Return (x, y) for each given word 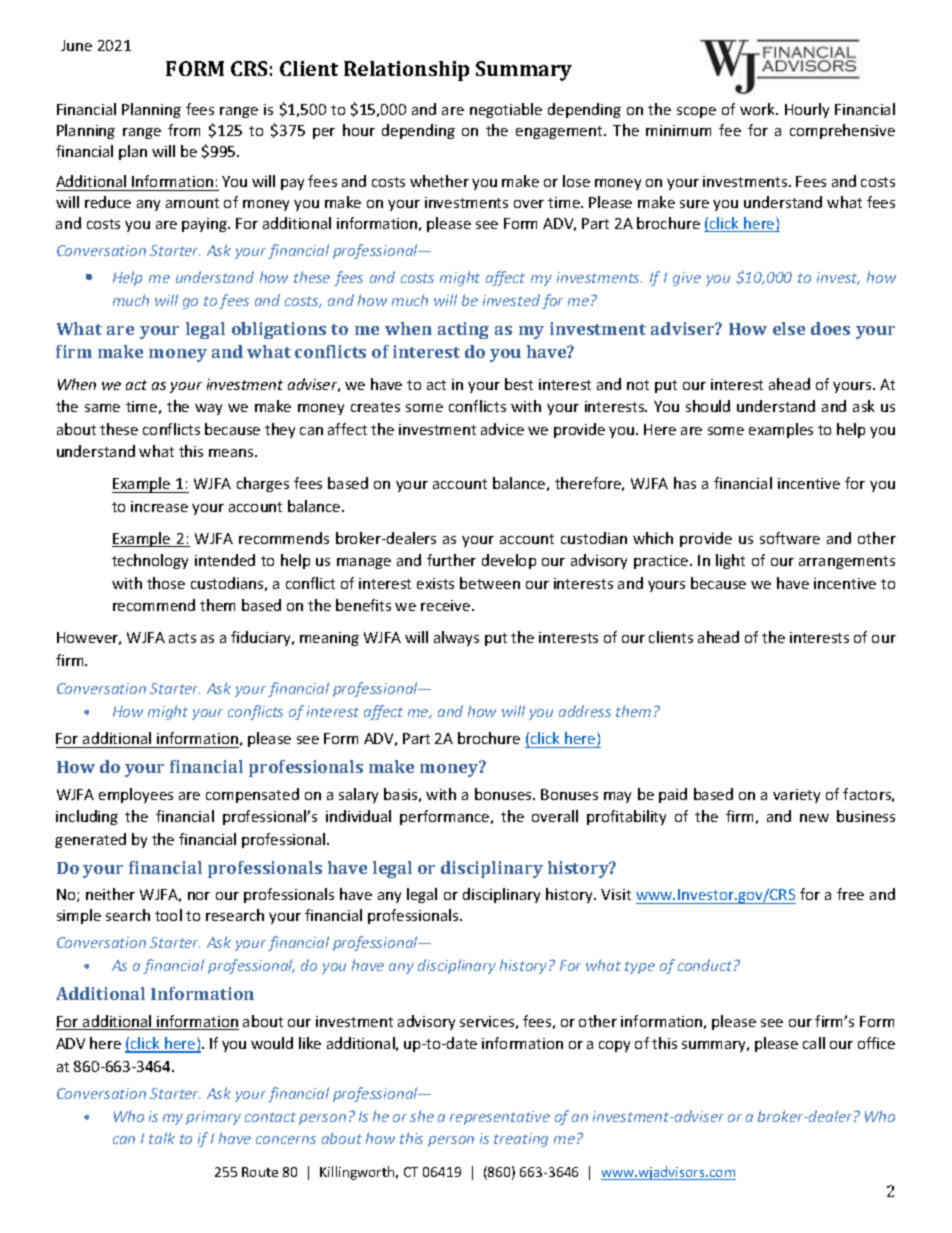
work (758, 109)
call (814, 1043)
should (708, 406)
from (184, 130)
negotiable (506, 110)
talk (162, 1138)
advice (502, 429)
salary (358, 795)
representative (500, 1118)
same (102, 408)
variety (796, 796)
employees (136, 795)
